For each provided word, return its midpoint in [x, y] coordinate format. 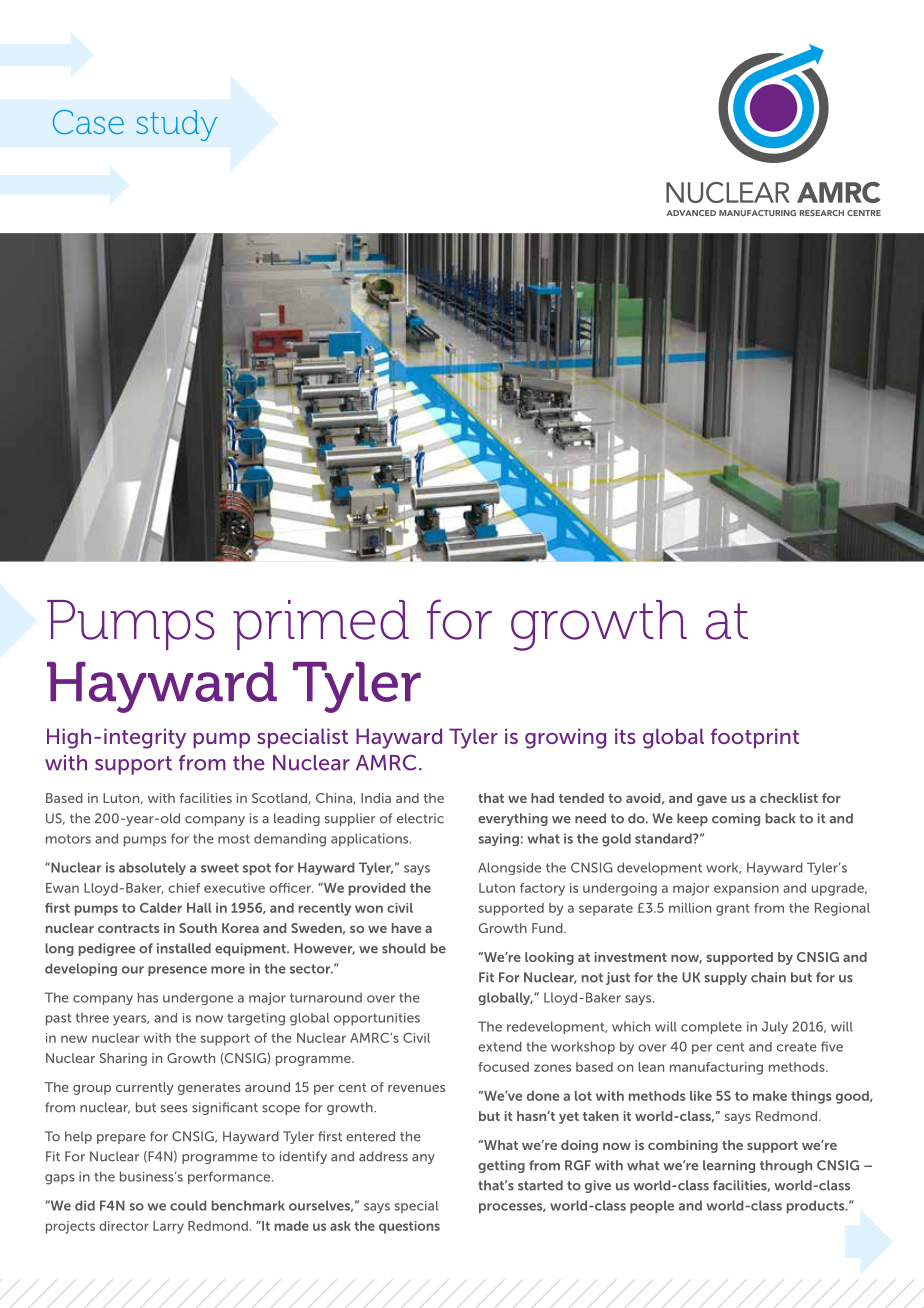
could [188, 1205]
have [406, 928]
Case [88, 122]
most [234, 839]
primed [321, 625]
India [376, 798]
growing [565, 738]
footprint [755, 738]
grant [733, 910]
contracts [128, 928]
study [177, 125]
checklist [789, 798]
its [625, 736]
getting [501, 1166]
